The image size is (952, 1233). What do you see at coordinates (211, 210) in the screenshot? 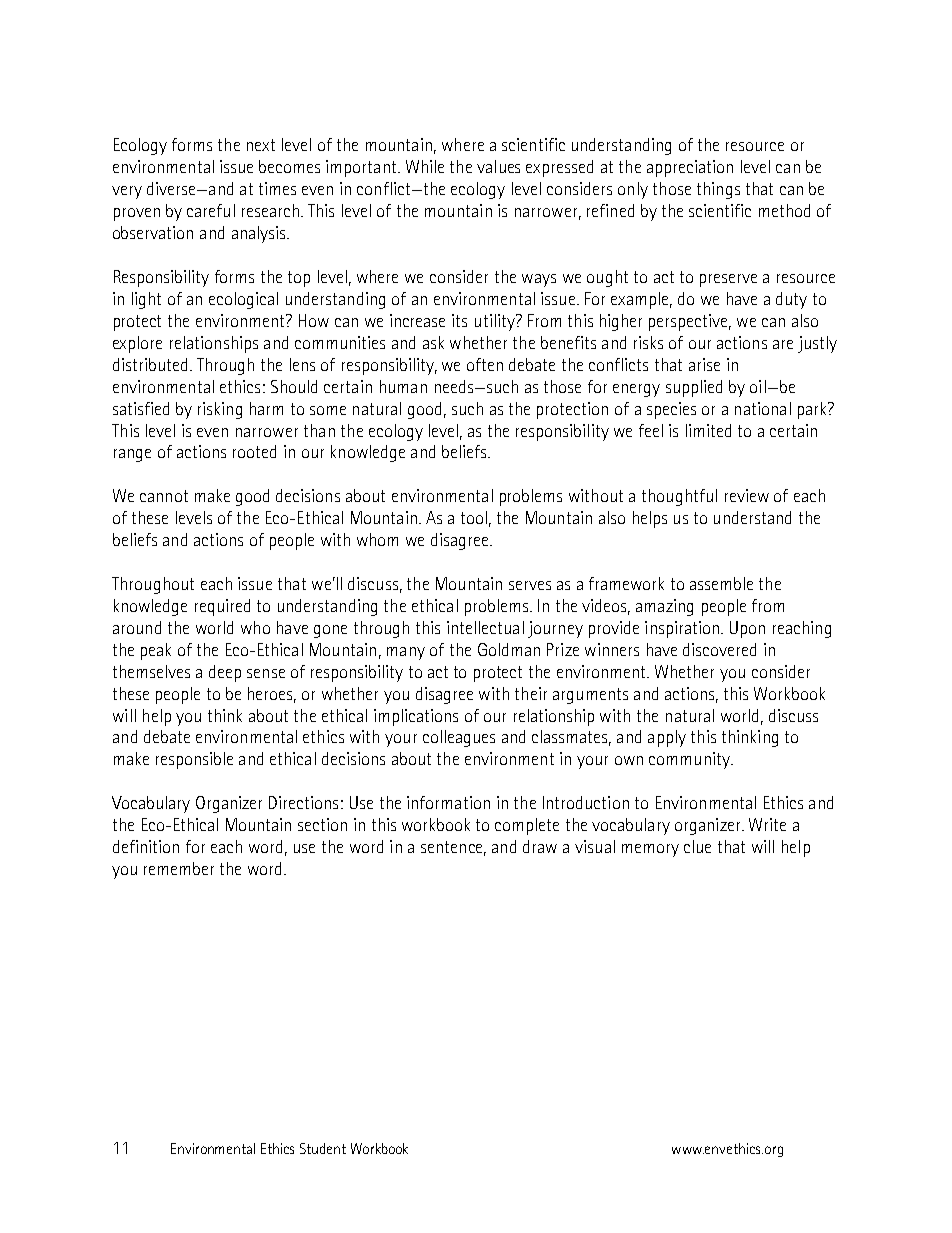
I see `careful` at bounding box center [211, 210].
